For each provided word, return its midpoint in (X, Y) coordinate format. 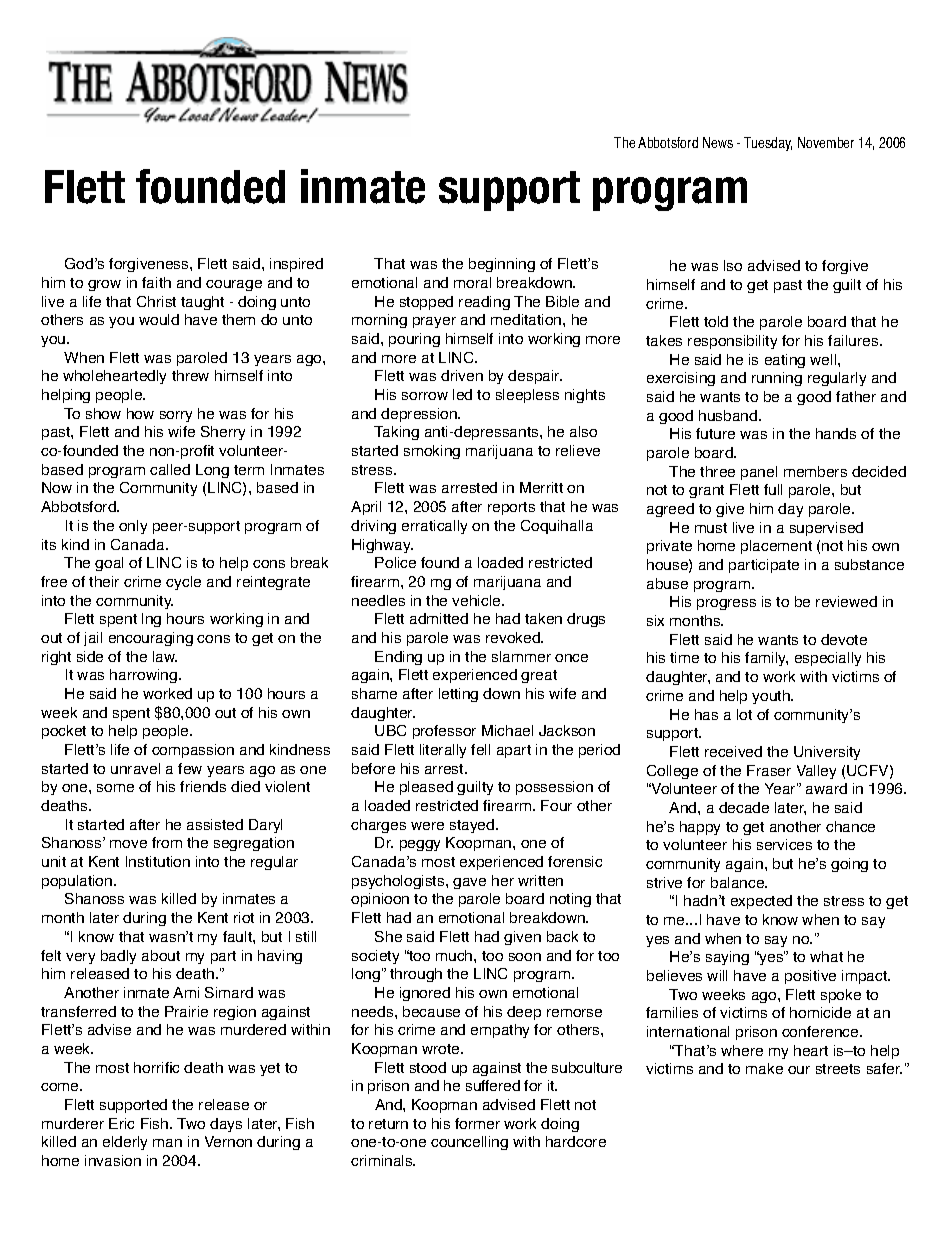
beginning (502, 265)
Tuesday (768, 144)
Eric (121, 1123)
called (170, 469)
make (764, 1068)
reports (511, 508)
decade (744, 807)
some (115, 788)
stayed (473, 826)
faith (156, 282)
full (773, 489)
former (477, 1123)
